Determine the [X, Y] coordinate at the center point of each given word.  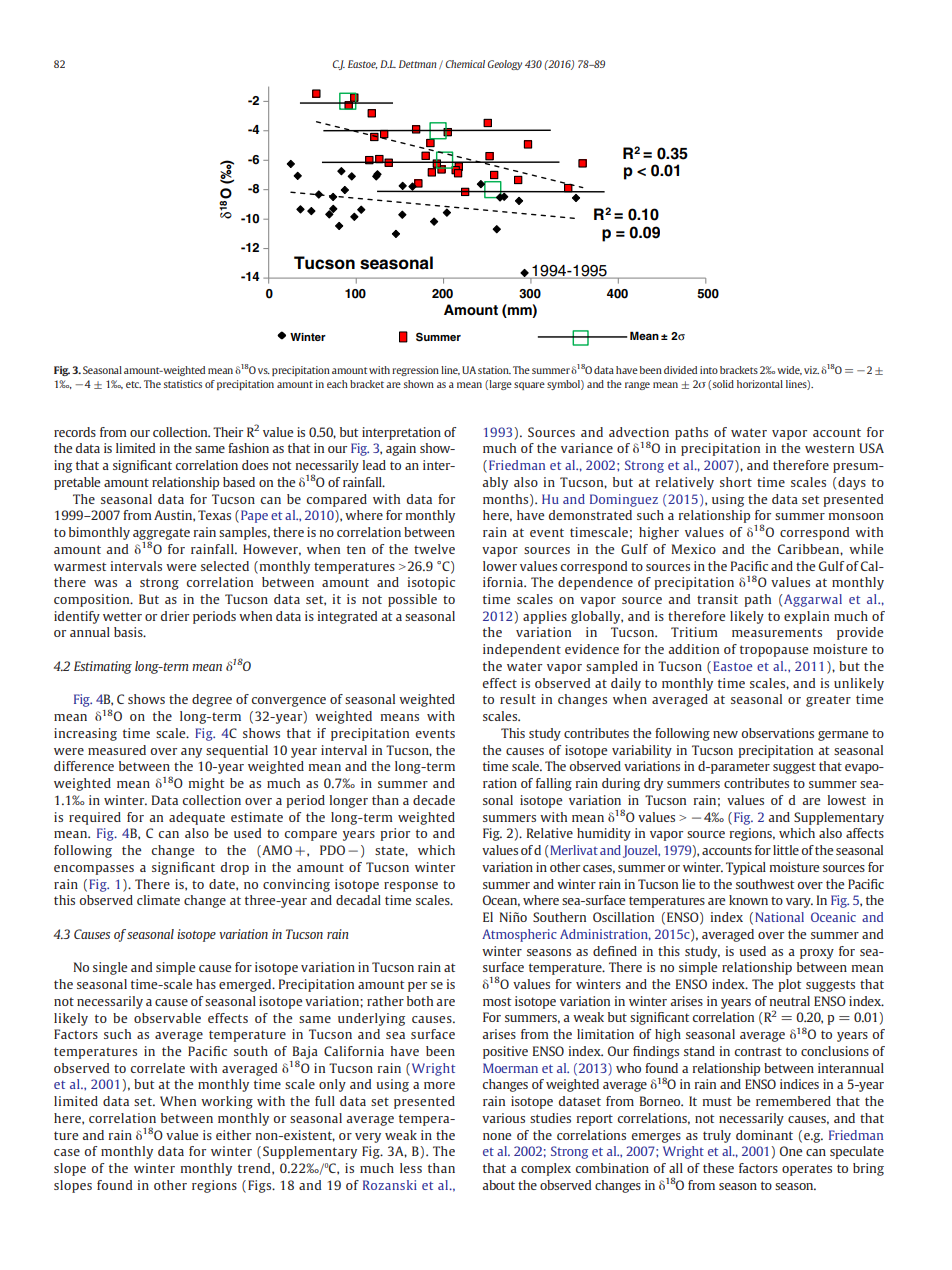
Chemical [465, 64]
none [497, 1136]
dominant [764, 1135]
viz [811, 370]
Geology [505, 65]
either [233, 1135]
